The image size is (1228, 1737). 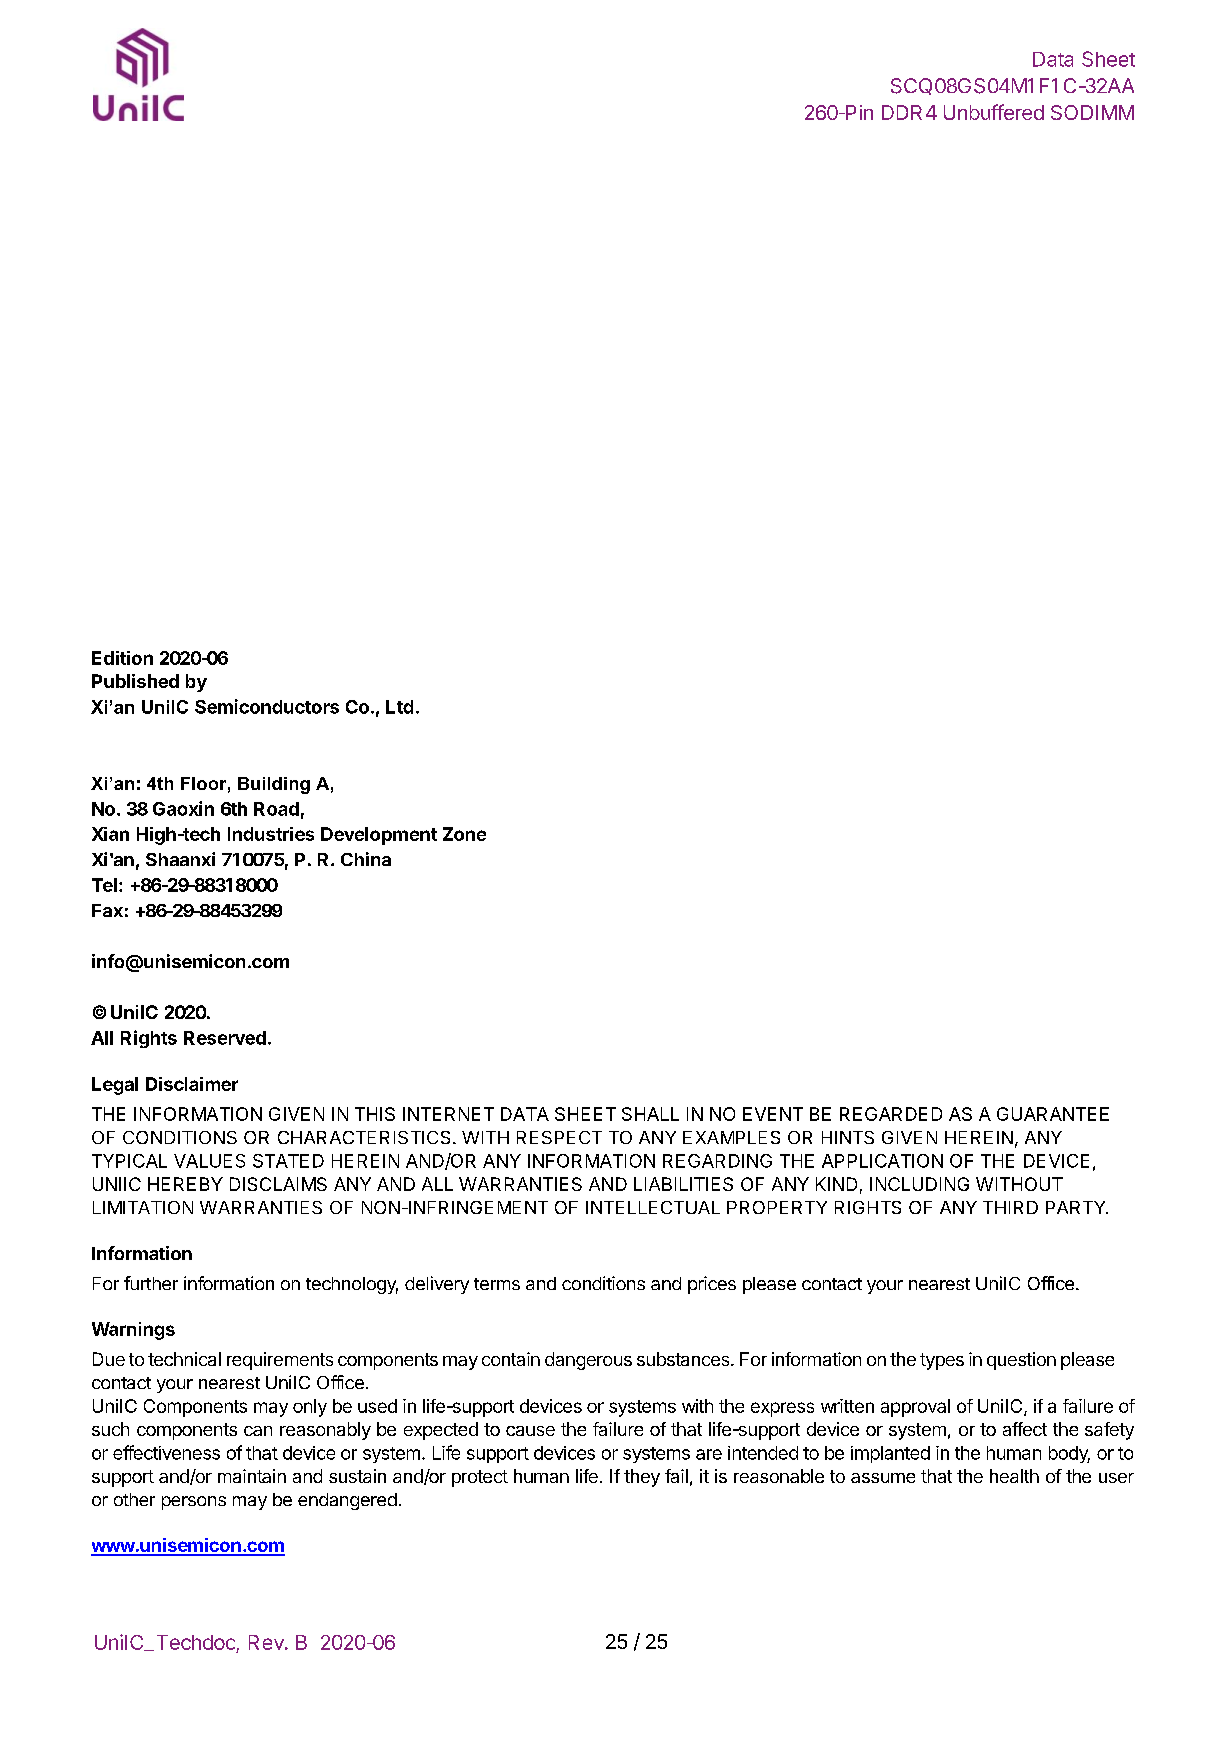 I want to click on Edition, so click(x=122, y=658).
